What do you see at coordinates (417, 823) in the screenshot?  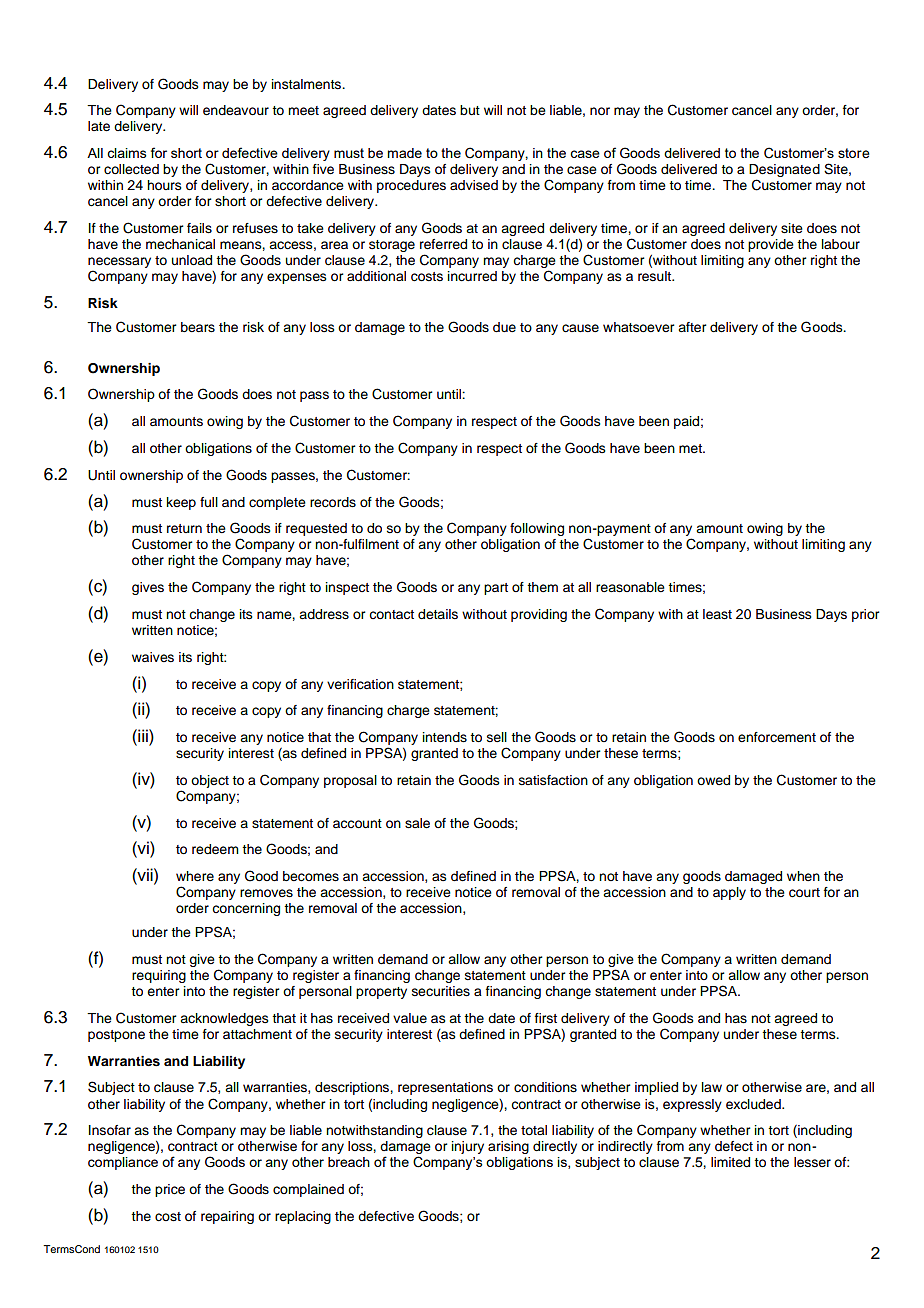 I see `sale` at bounding box center [417, 823].
